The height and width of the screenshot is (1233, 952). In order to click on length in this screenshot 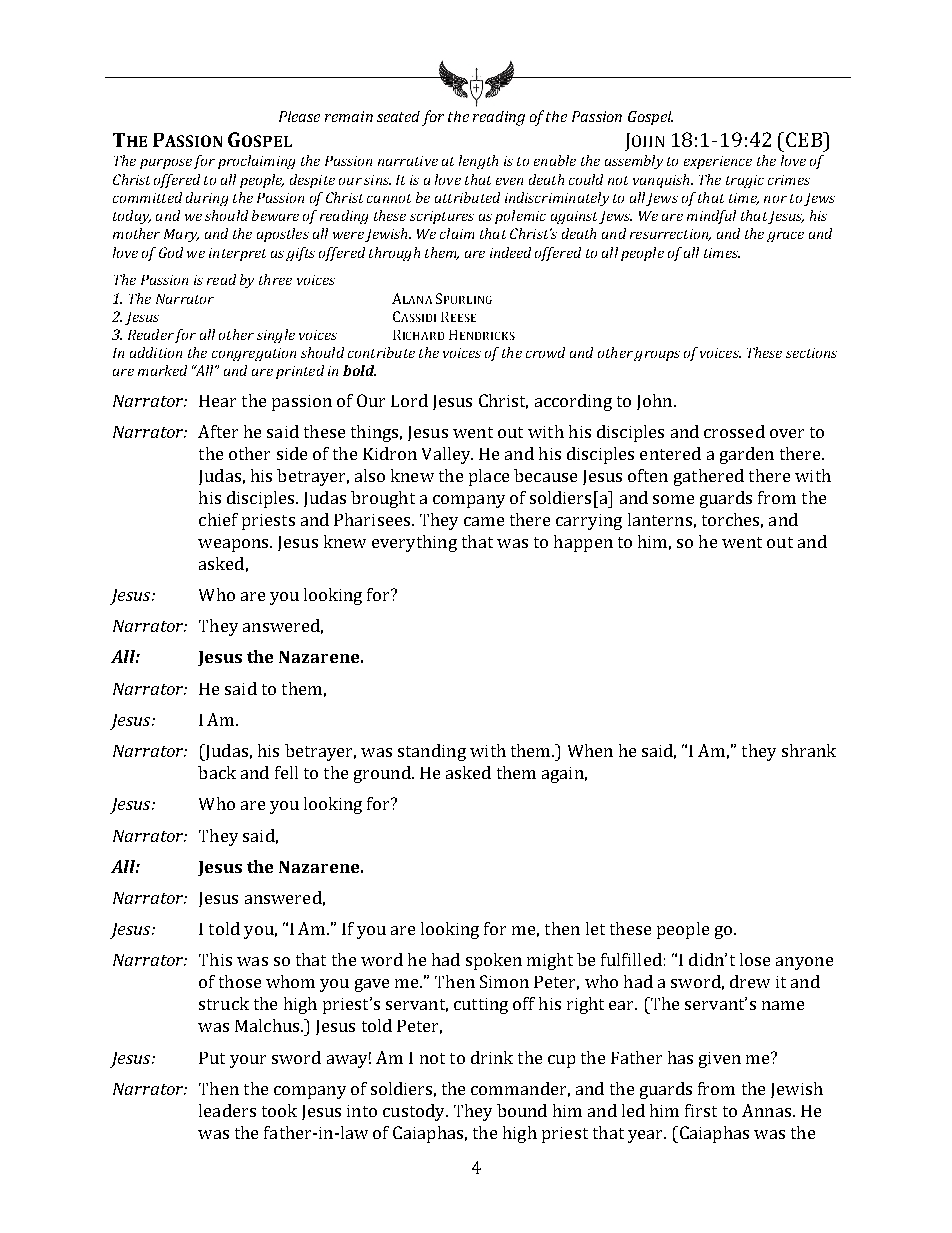, I will do `click(478, 162)`.
